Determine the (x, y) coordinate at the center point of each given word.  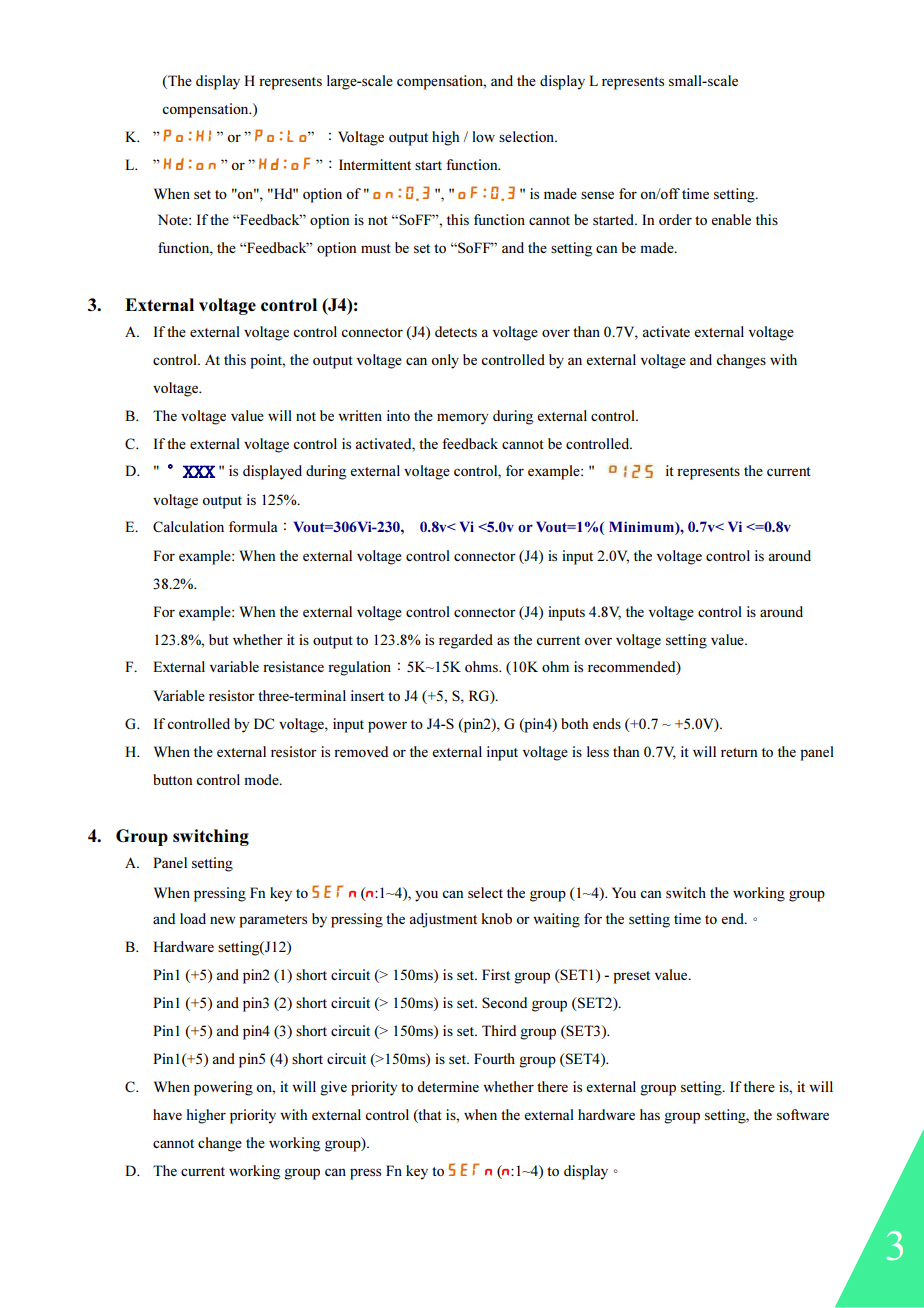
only (445, 361)
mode (262, 779)
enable (731, 219)
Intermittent (375, 164)
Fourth (494, 1058)
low (483, 136)
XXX (199, 471)
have (167, 1114)
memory (462, 419)
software (803, 1114)
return (739, 752)
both (574, 723)
